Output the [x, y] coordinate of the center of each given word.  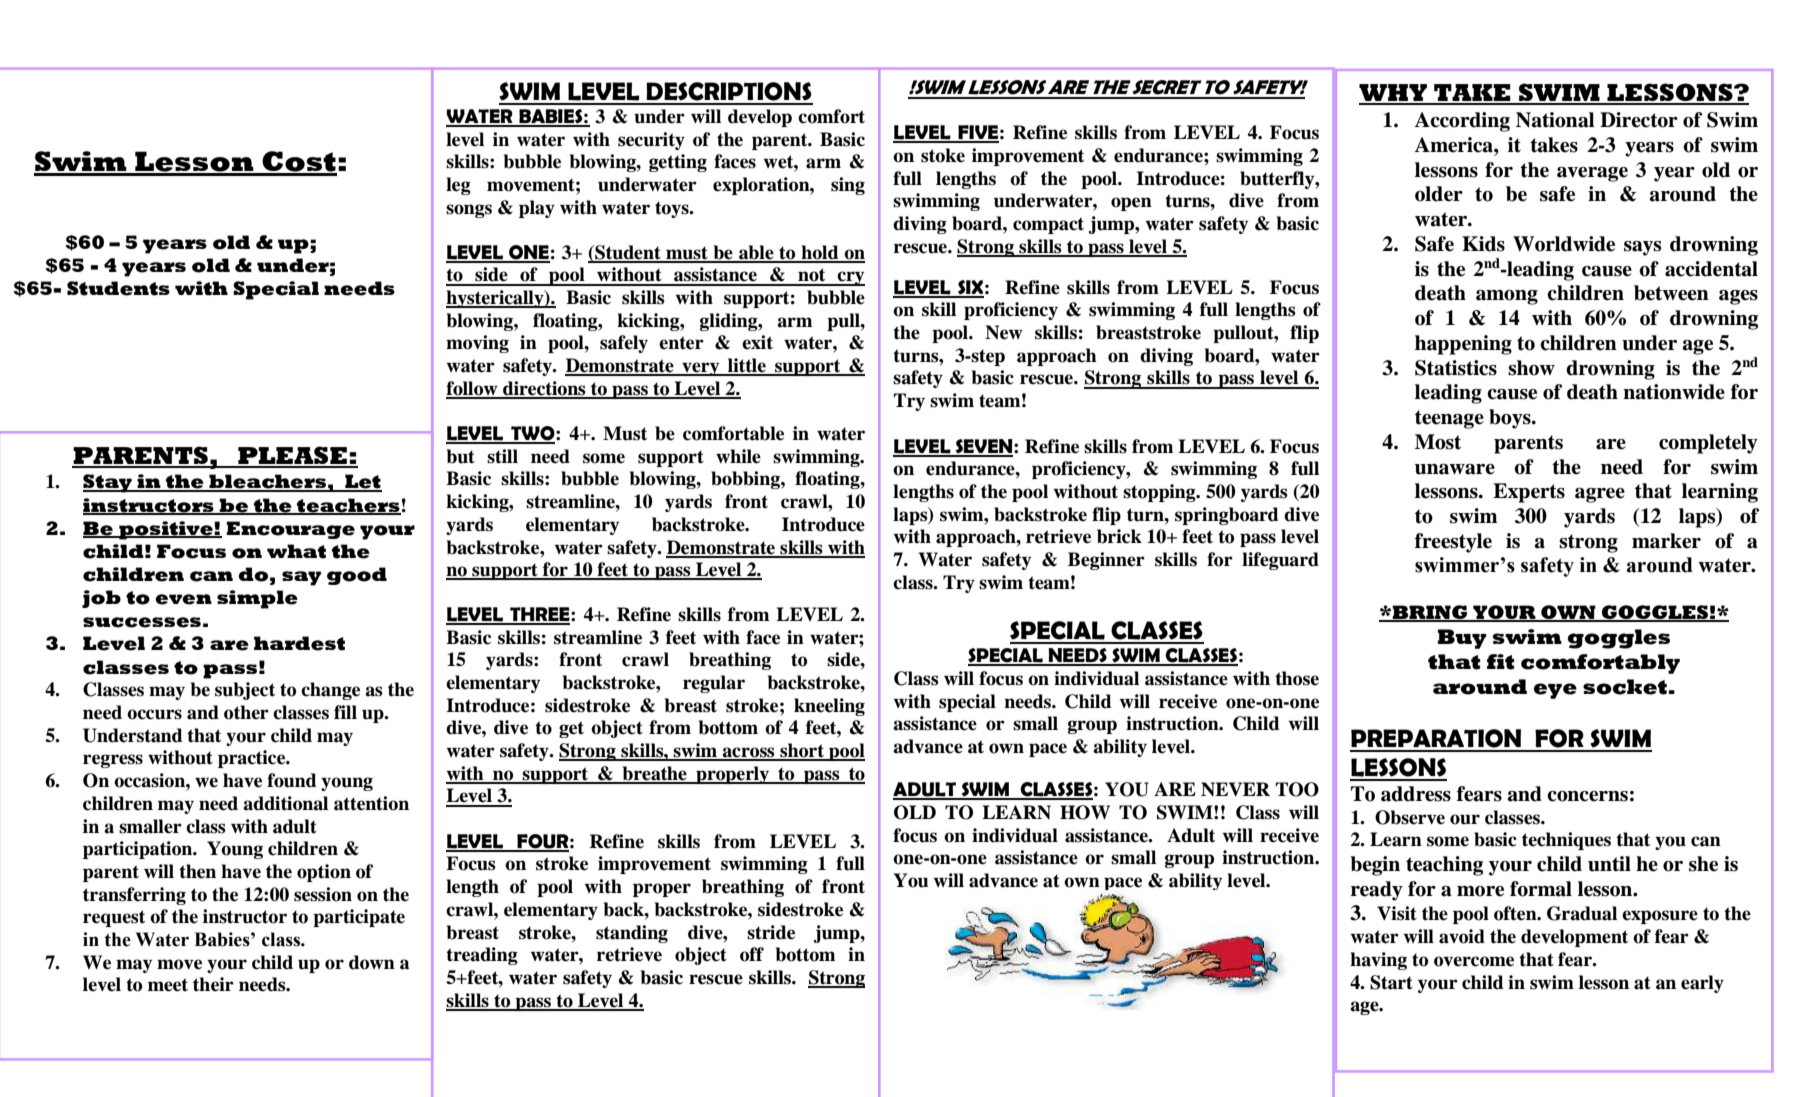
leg [458, 186]
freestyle [1453, 543]
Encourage [290, 530]
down [372, 962]
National [1555, 120]
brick [1119, 536]
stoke [943, 155]
